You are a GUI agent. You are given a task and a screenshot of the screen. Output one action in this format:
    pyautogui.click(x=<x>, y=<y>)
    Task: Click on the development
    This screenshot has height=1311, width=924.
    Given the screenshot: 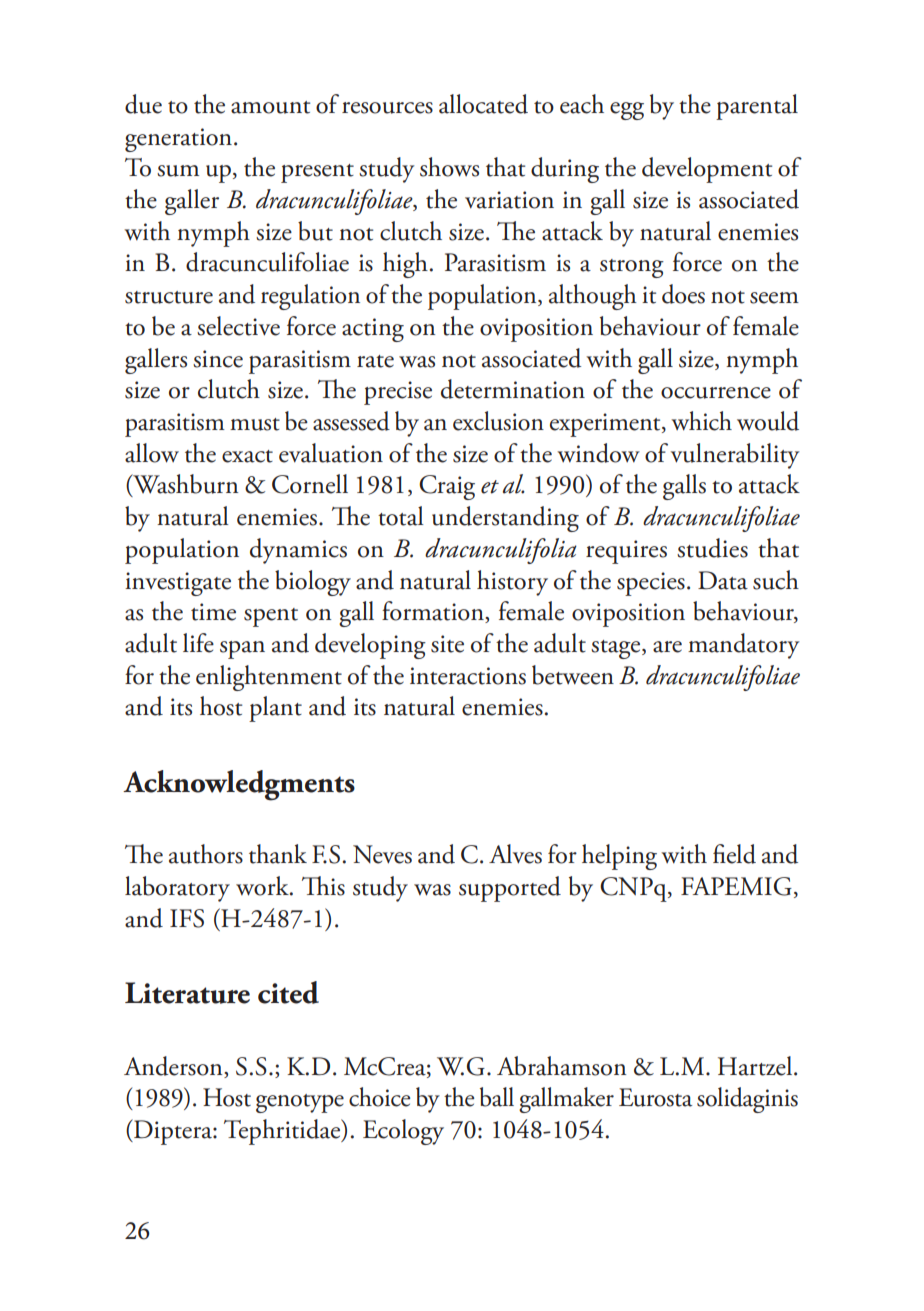 What is the action you would take?
    pyautogui.click(x=707, y=170)
